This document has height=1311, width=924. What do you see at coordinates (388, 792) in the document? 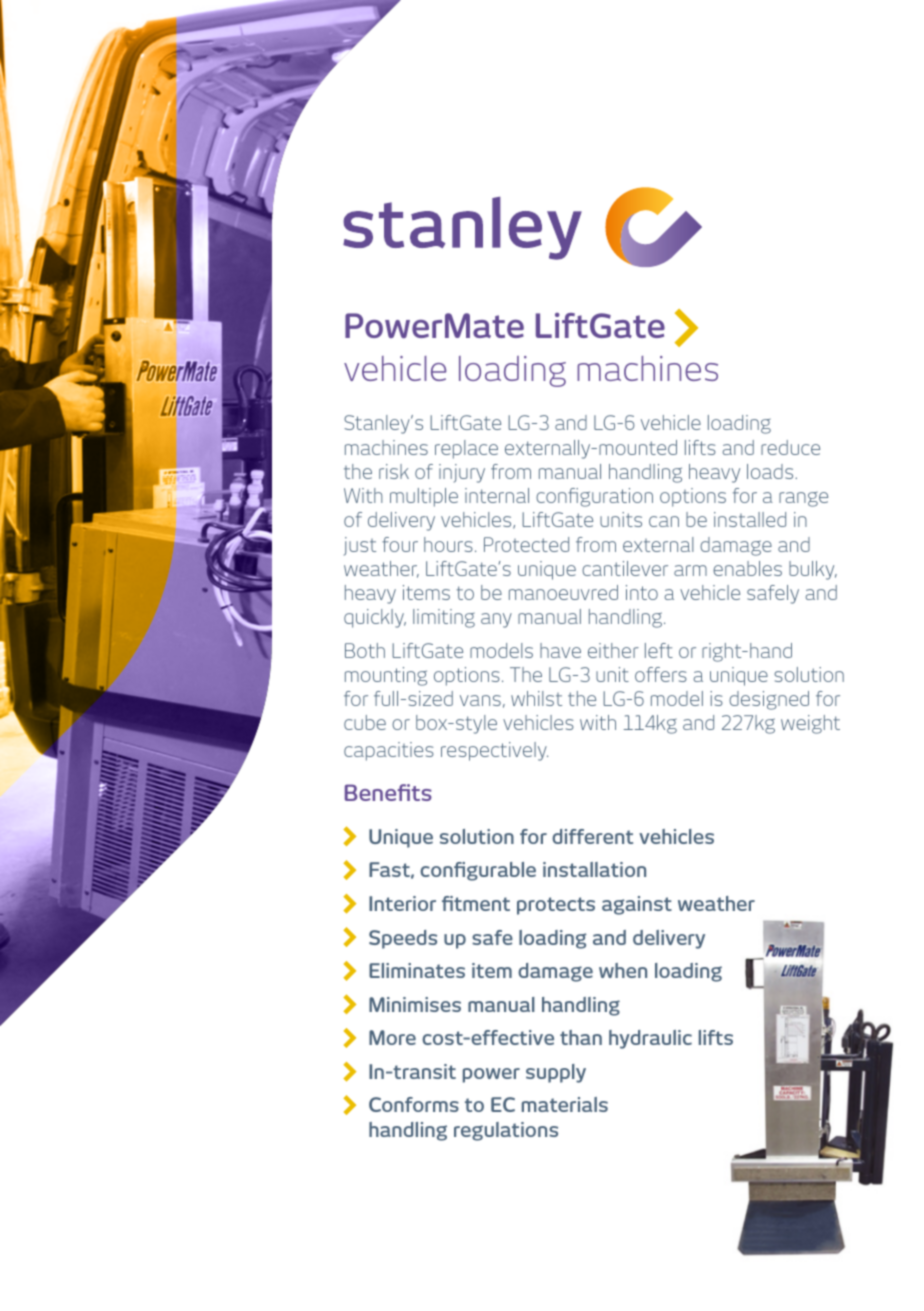
I see `Benefits` at bounding box center [388, 792].
